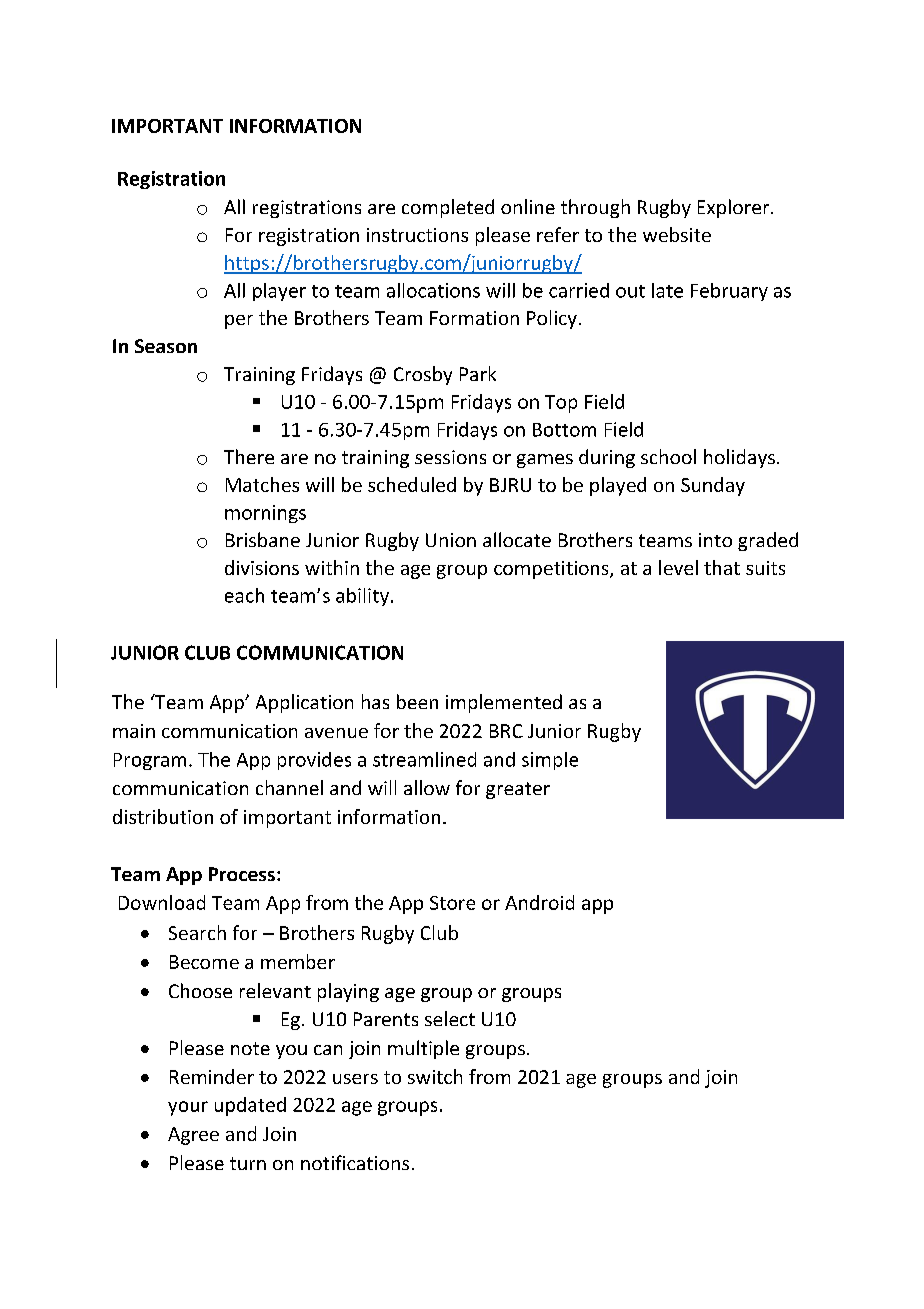 The height and width of the page is (1309, 924). I want to click on instructions, so click(417, 235).
